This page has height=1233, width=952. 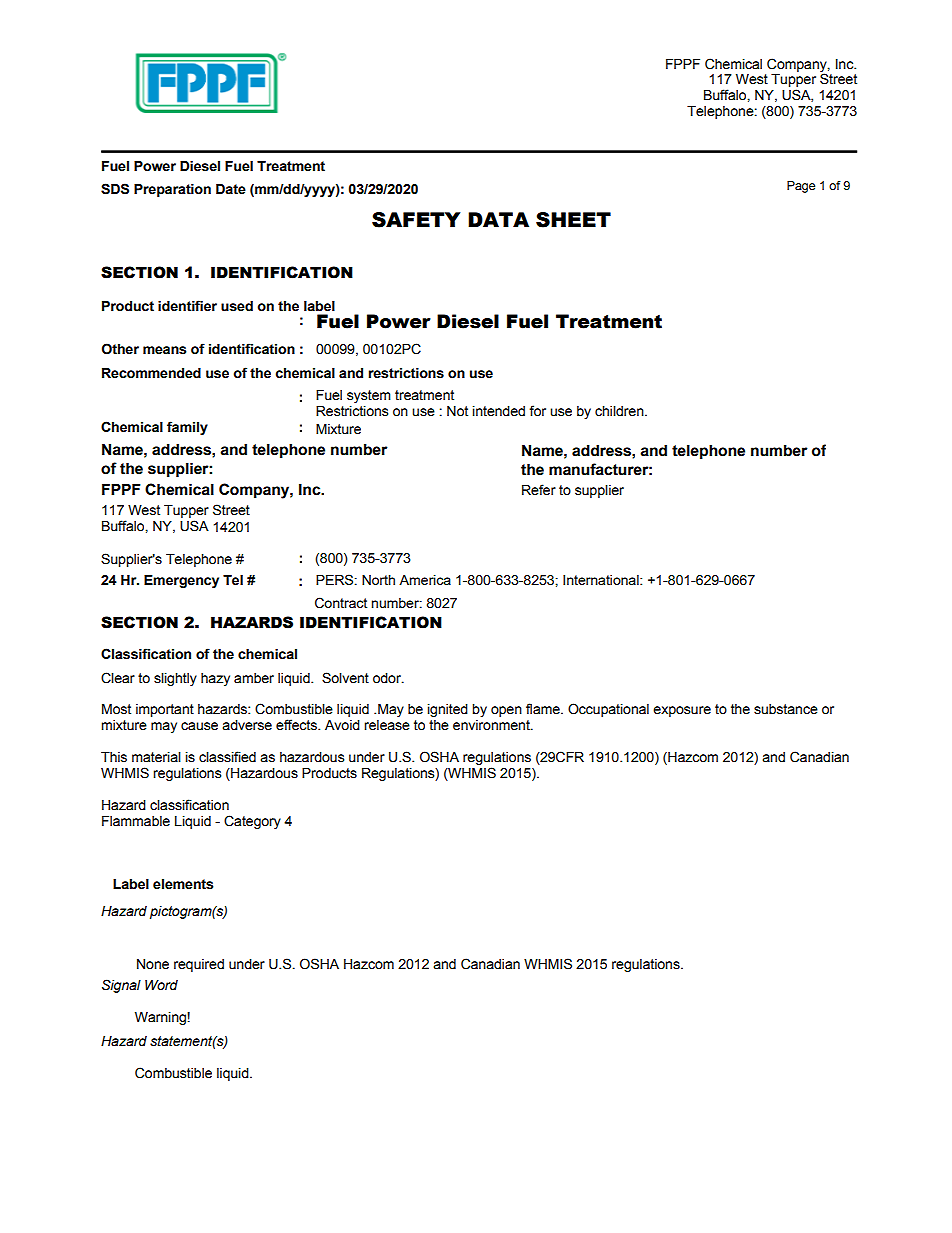 What do you see at coordinates (181, 581) in the page?
I see `Emergency` at bounding box center [181, 581].
